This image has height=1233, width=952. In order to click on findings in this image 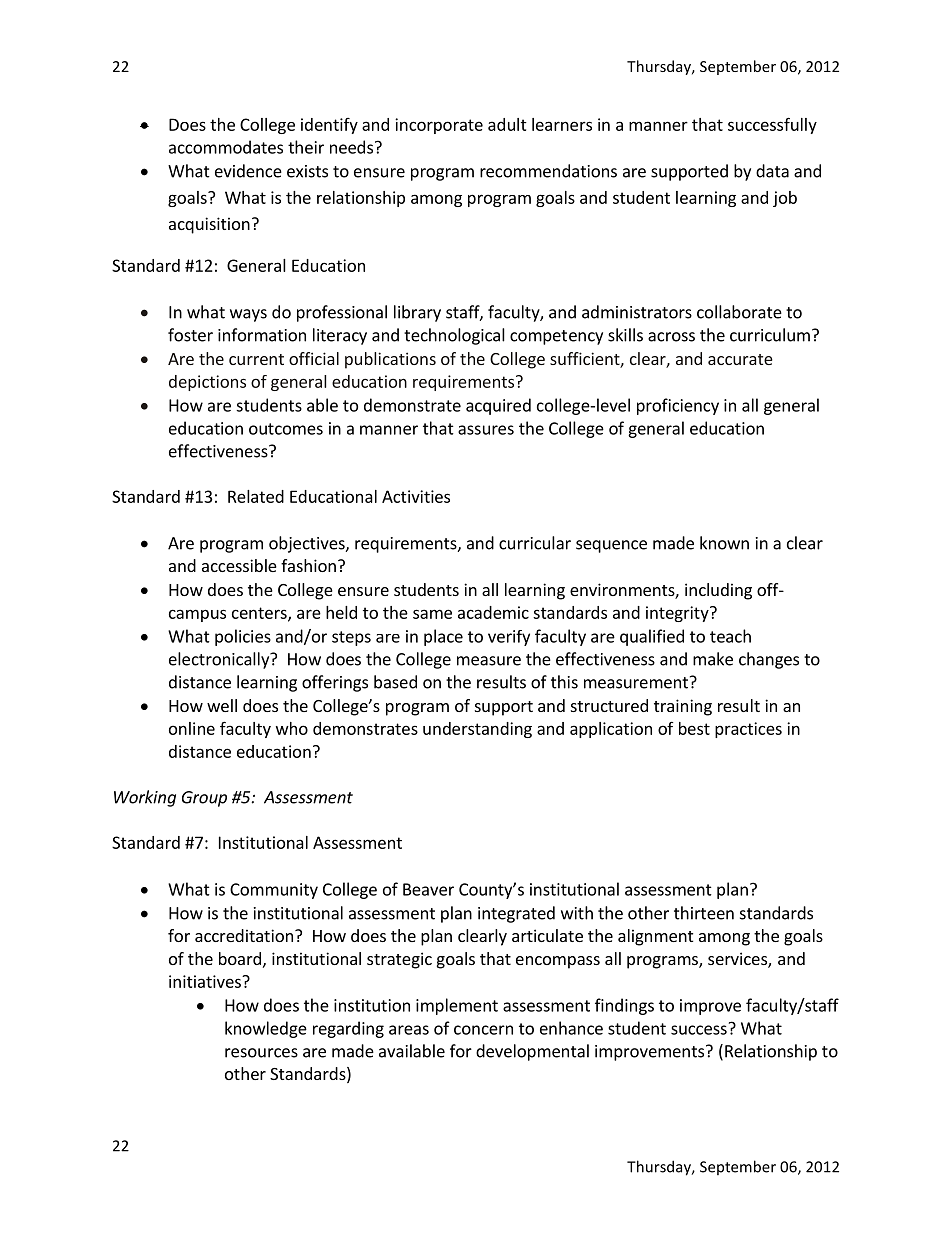, I will do `click(624, 1006)`.
